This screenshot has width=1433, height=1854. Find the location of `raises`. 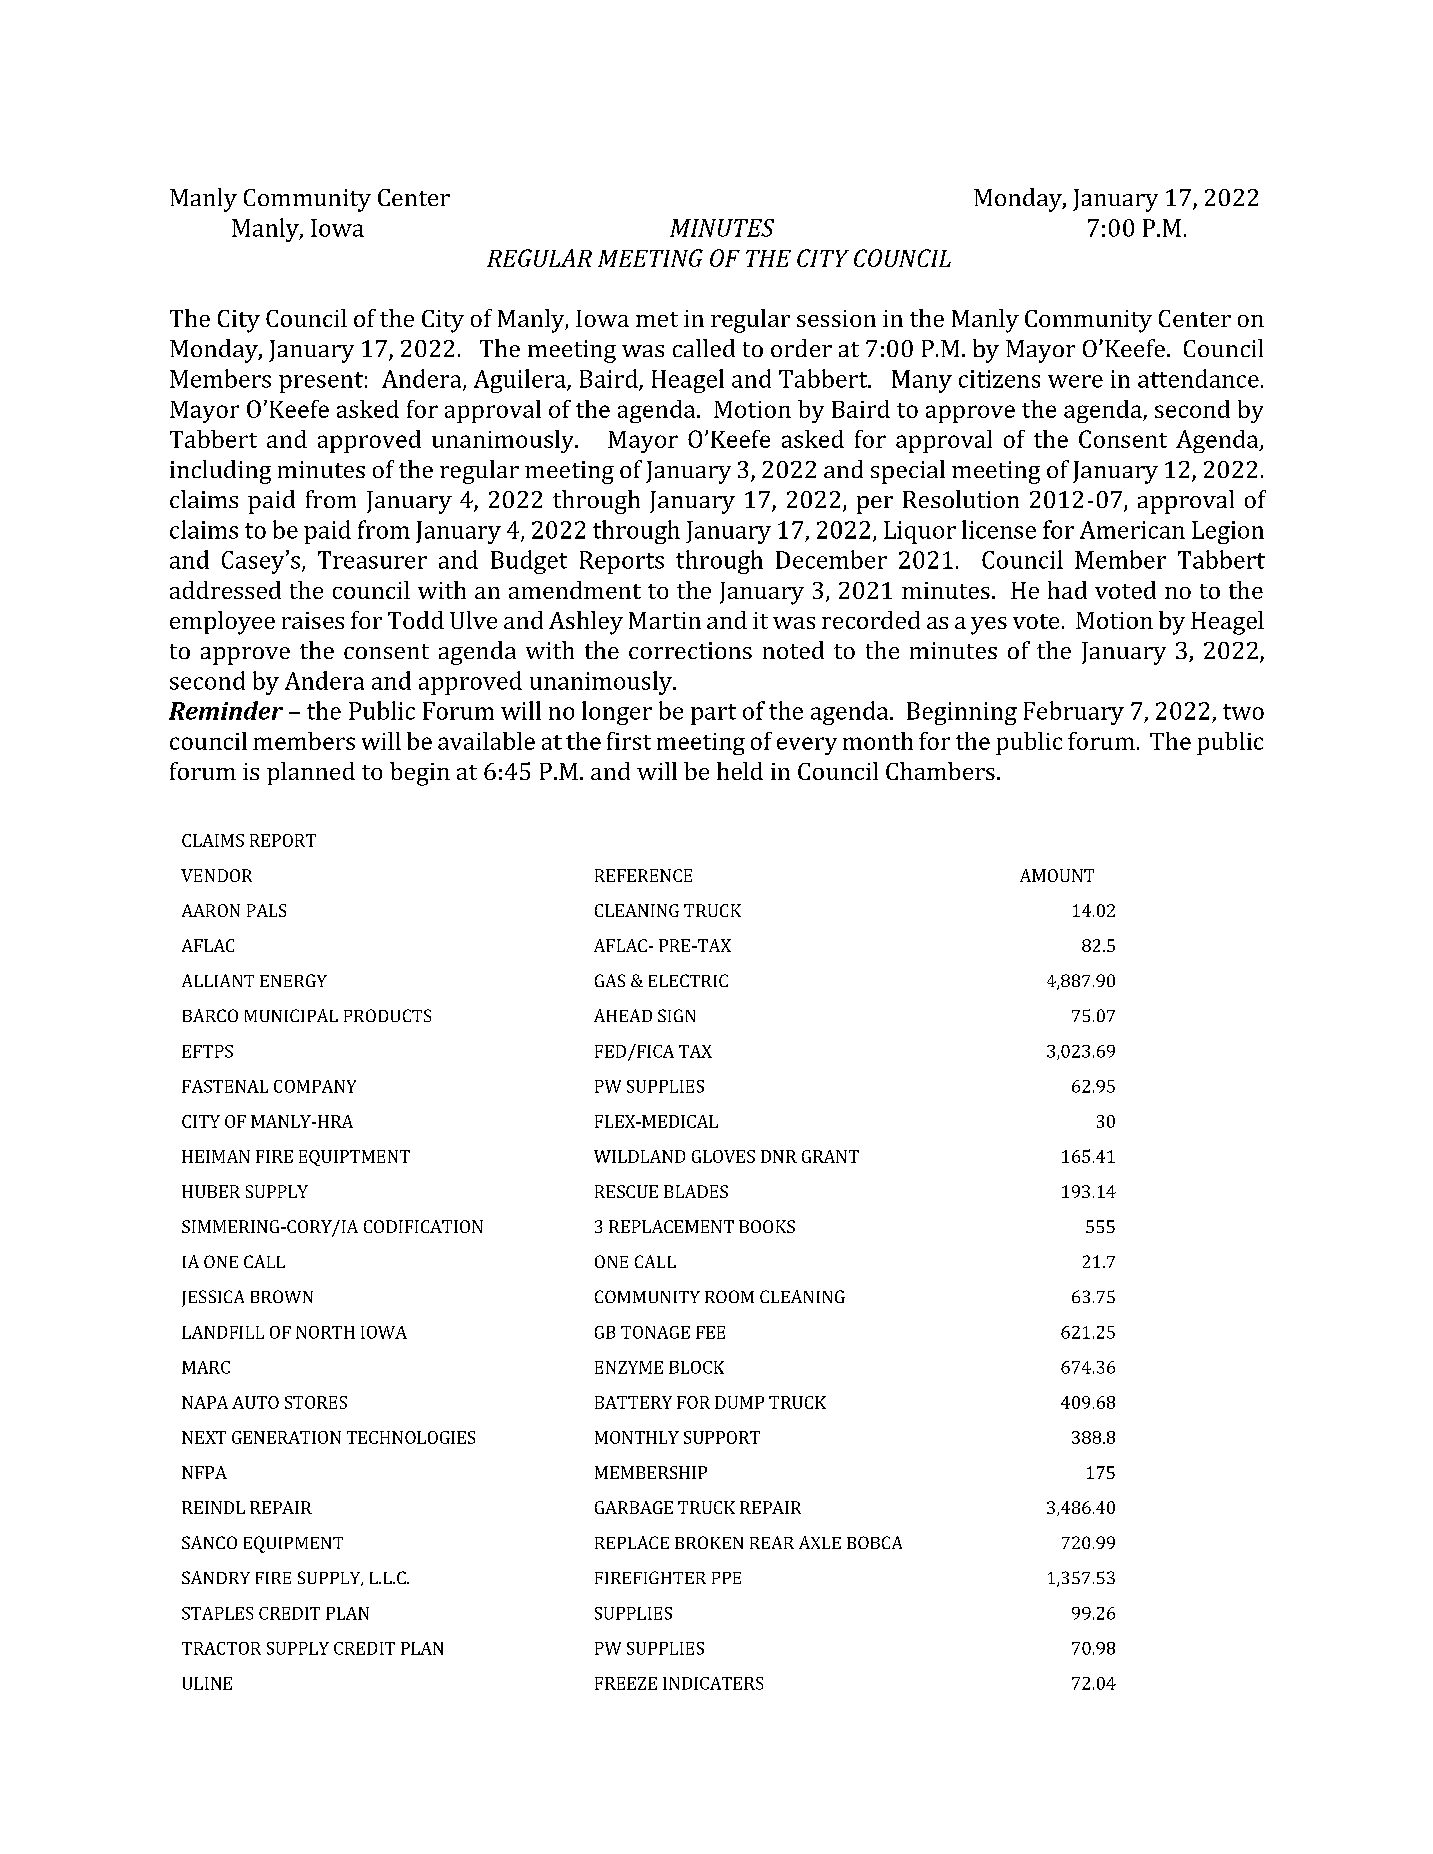

raises is located at coordinates (313, 620).
